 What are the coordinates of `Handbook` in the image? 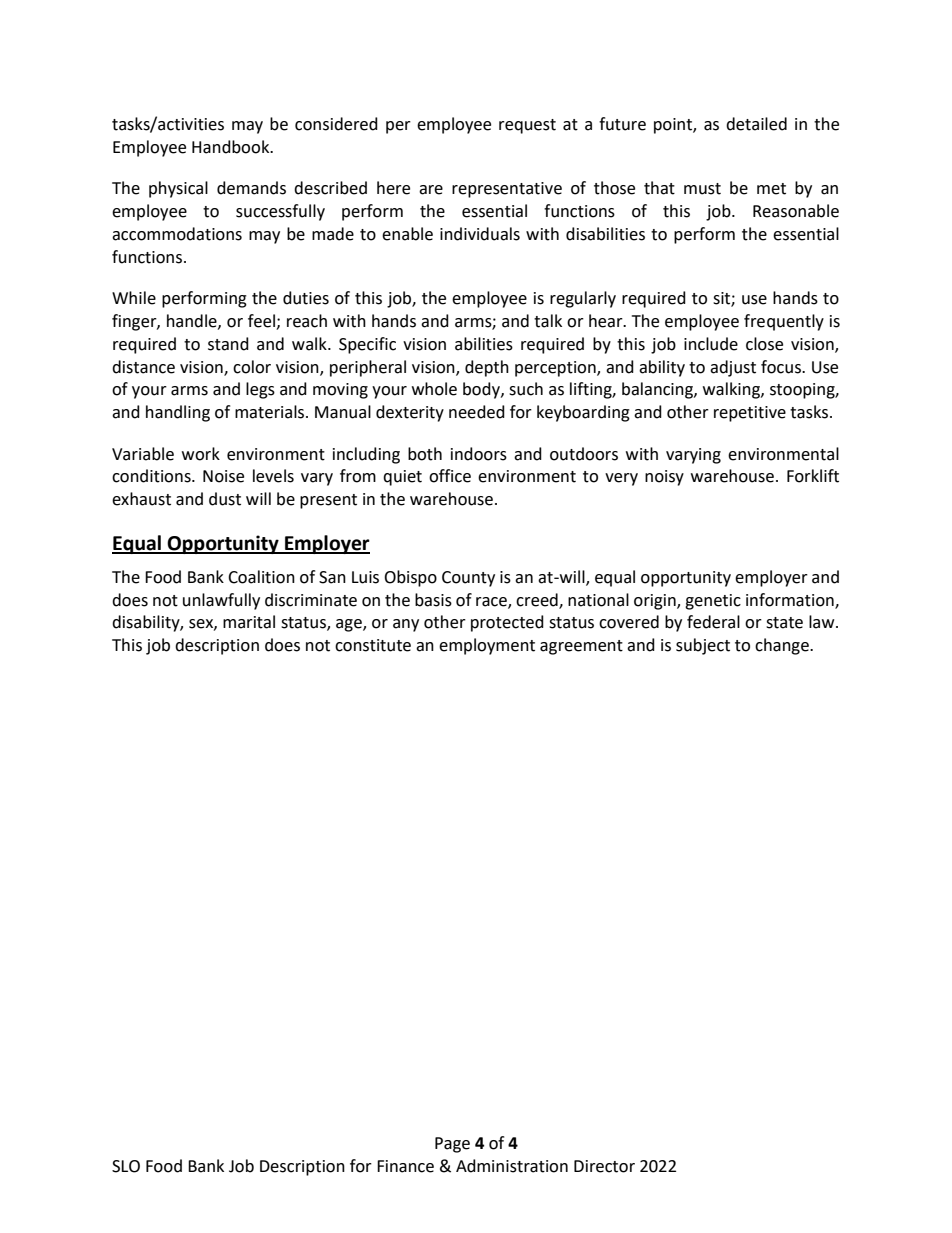 It's located at (232, 147).
